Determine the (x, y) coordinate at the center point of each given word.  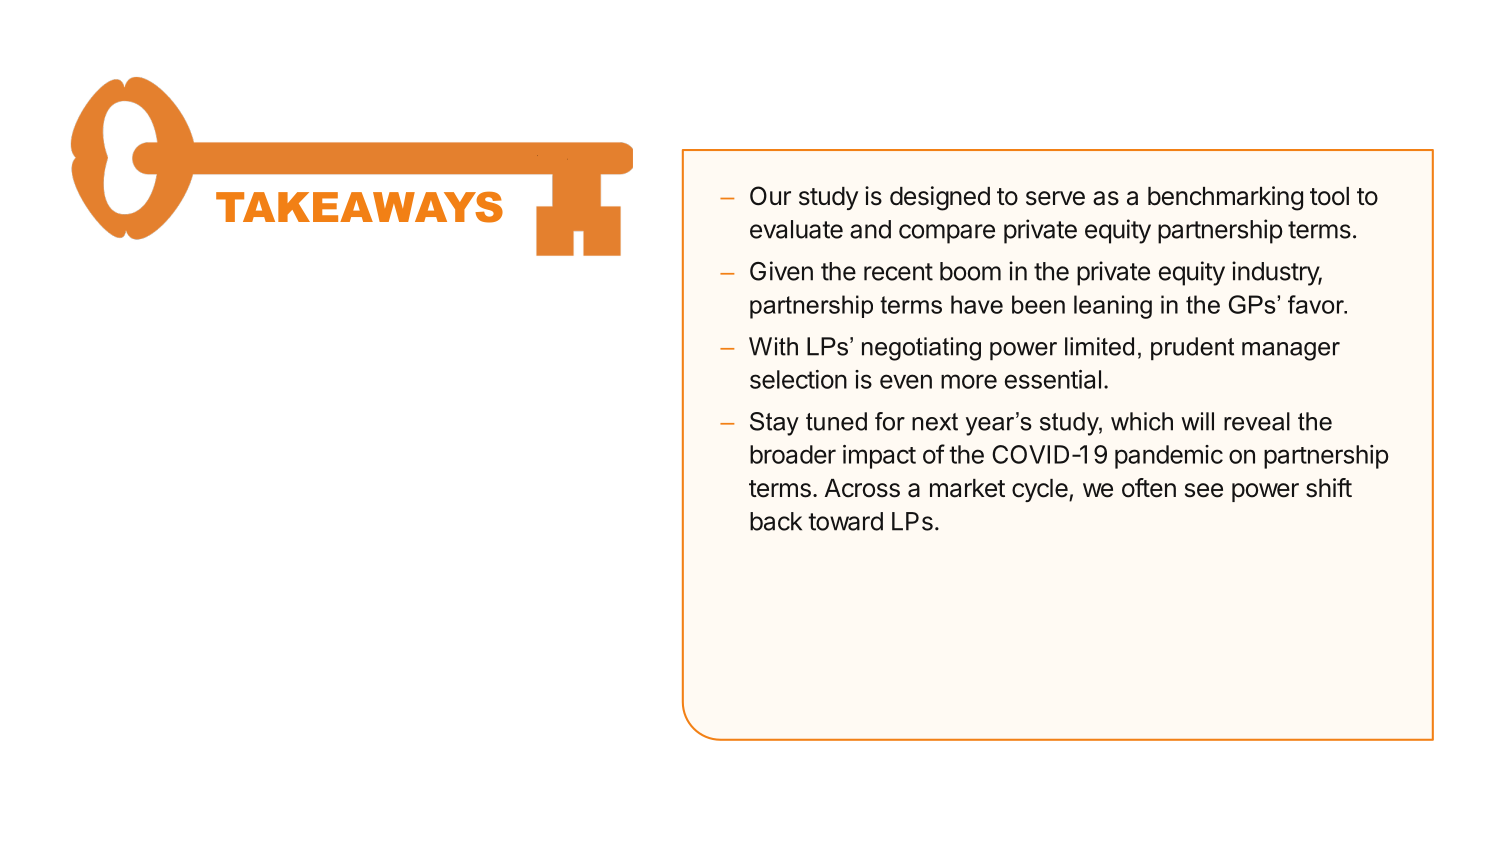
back (776, 521)
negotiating (921, 349)
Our (770, 196)
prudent (1192, 349)
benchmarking (1225, 198)
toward (845, 521)
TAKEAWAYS (359, 207)
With (773, 346)
